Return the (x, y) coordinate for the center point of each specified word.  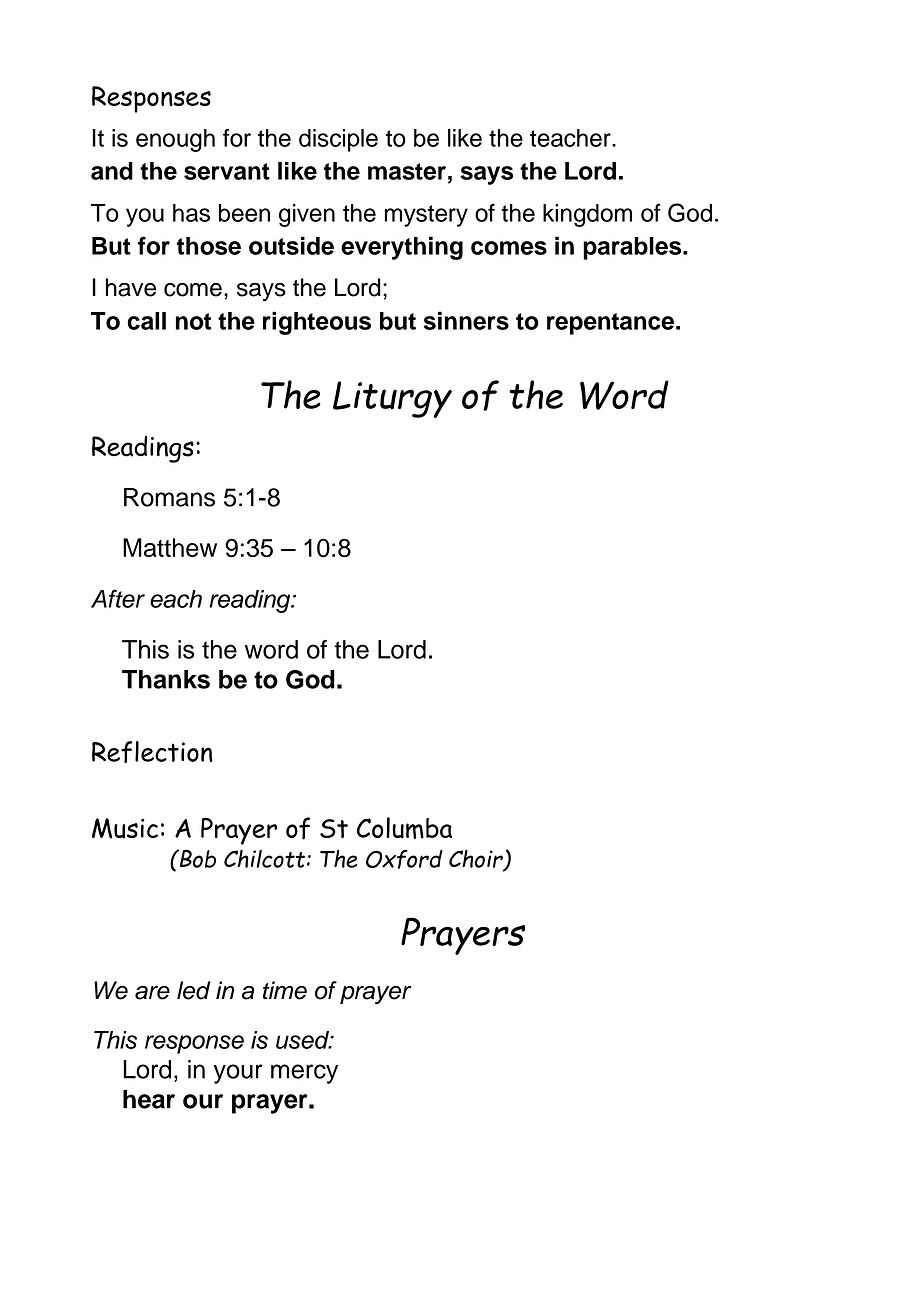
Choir (477, 860)
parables (633, 248)
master (407, 171)
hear (149, 1099)
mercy (304, 1074)
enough (175, 140)
